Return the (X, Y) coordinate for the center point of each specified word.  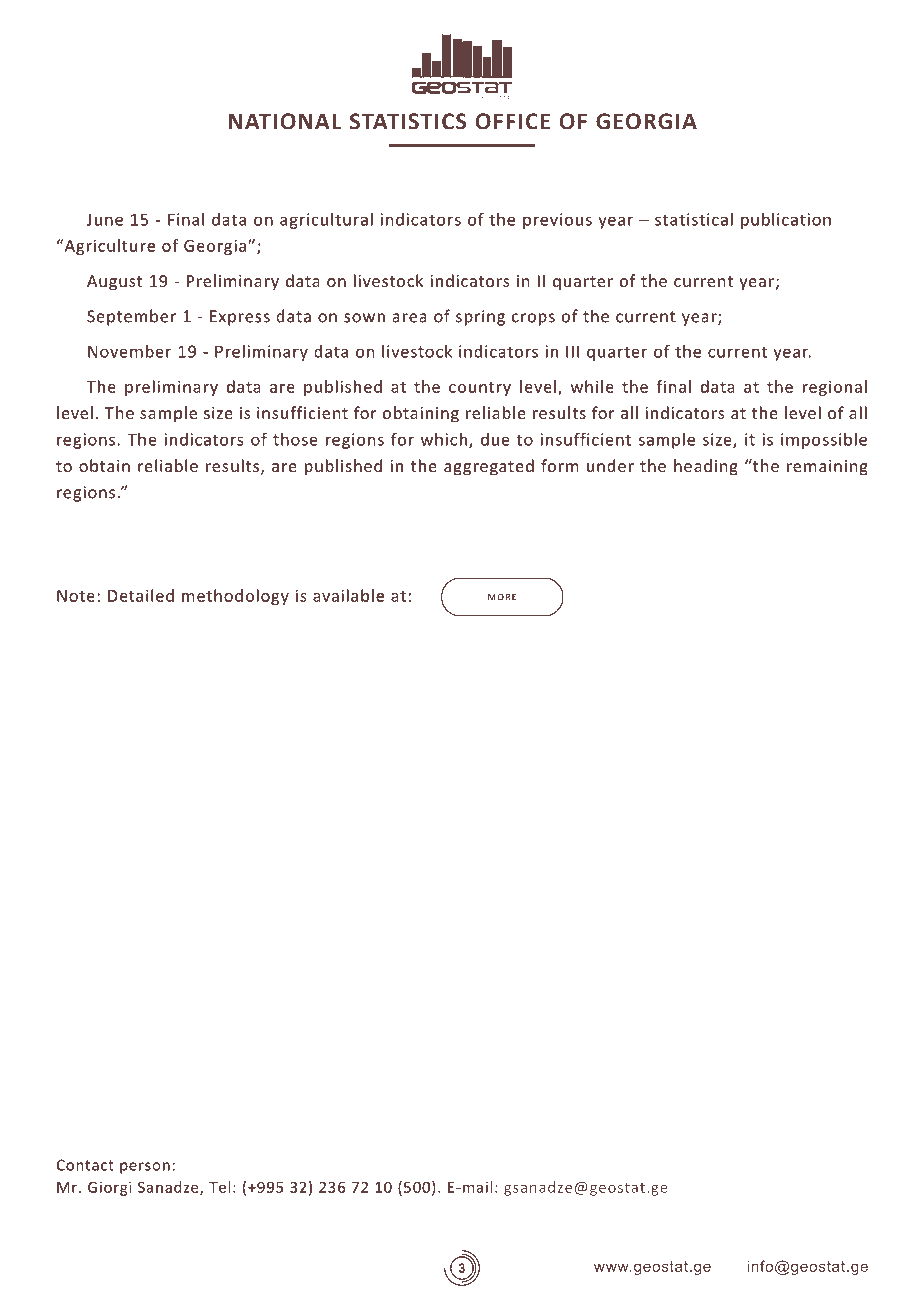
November (129, 351)
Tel (219, 1187)
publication (786, 221)
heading (706, 467)
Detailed (141, 595)
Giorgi (110, 1188)
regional (835, 388)
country (480, 389)
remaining (827, 468)
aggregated (489, 467)
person (145, 1168)
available (348, 595)
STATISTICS (408, 121)
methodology (235, 597)
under (610, 465)
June (105, 219)
